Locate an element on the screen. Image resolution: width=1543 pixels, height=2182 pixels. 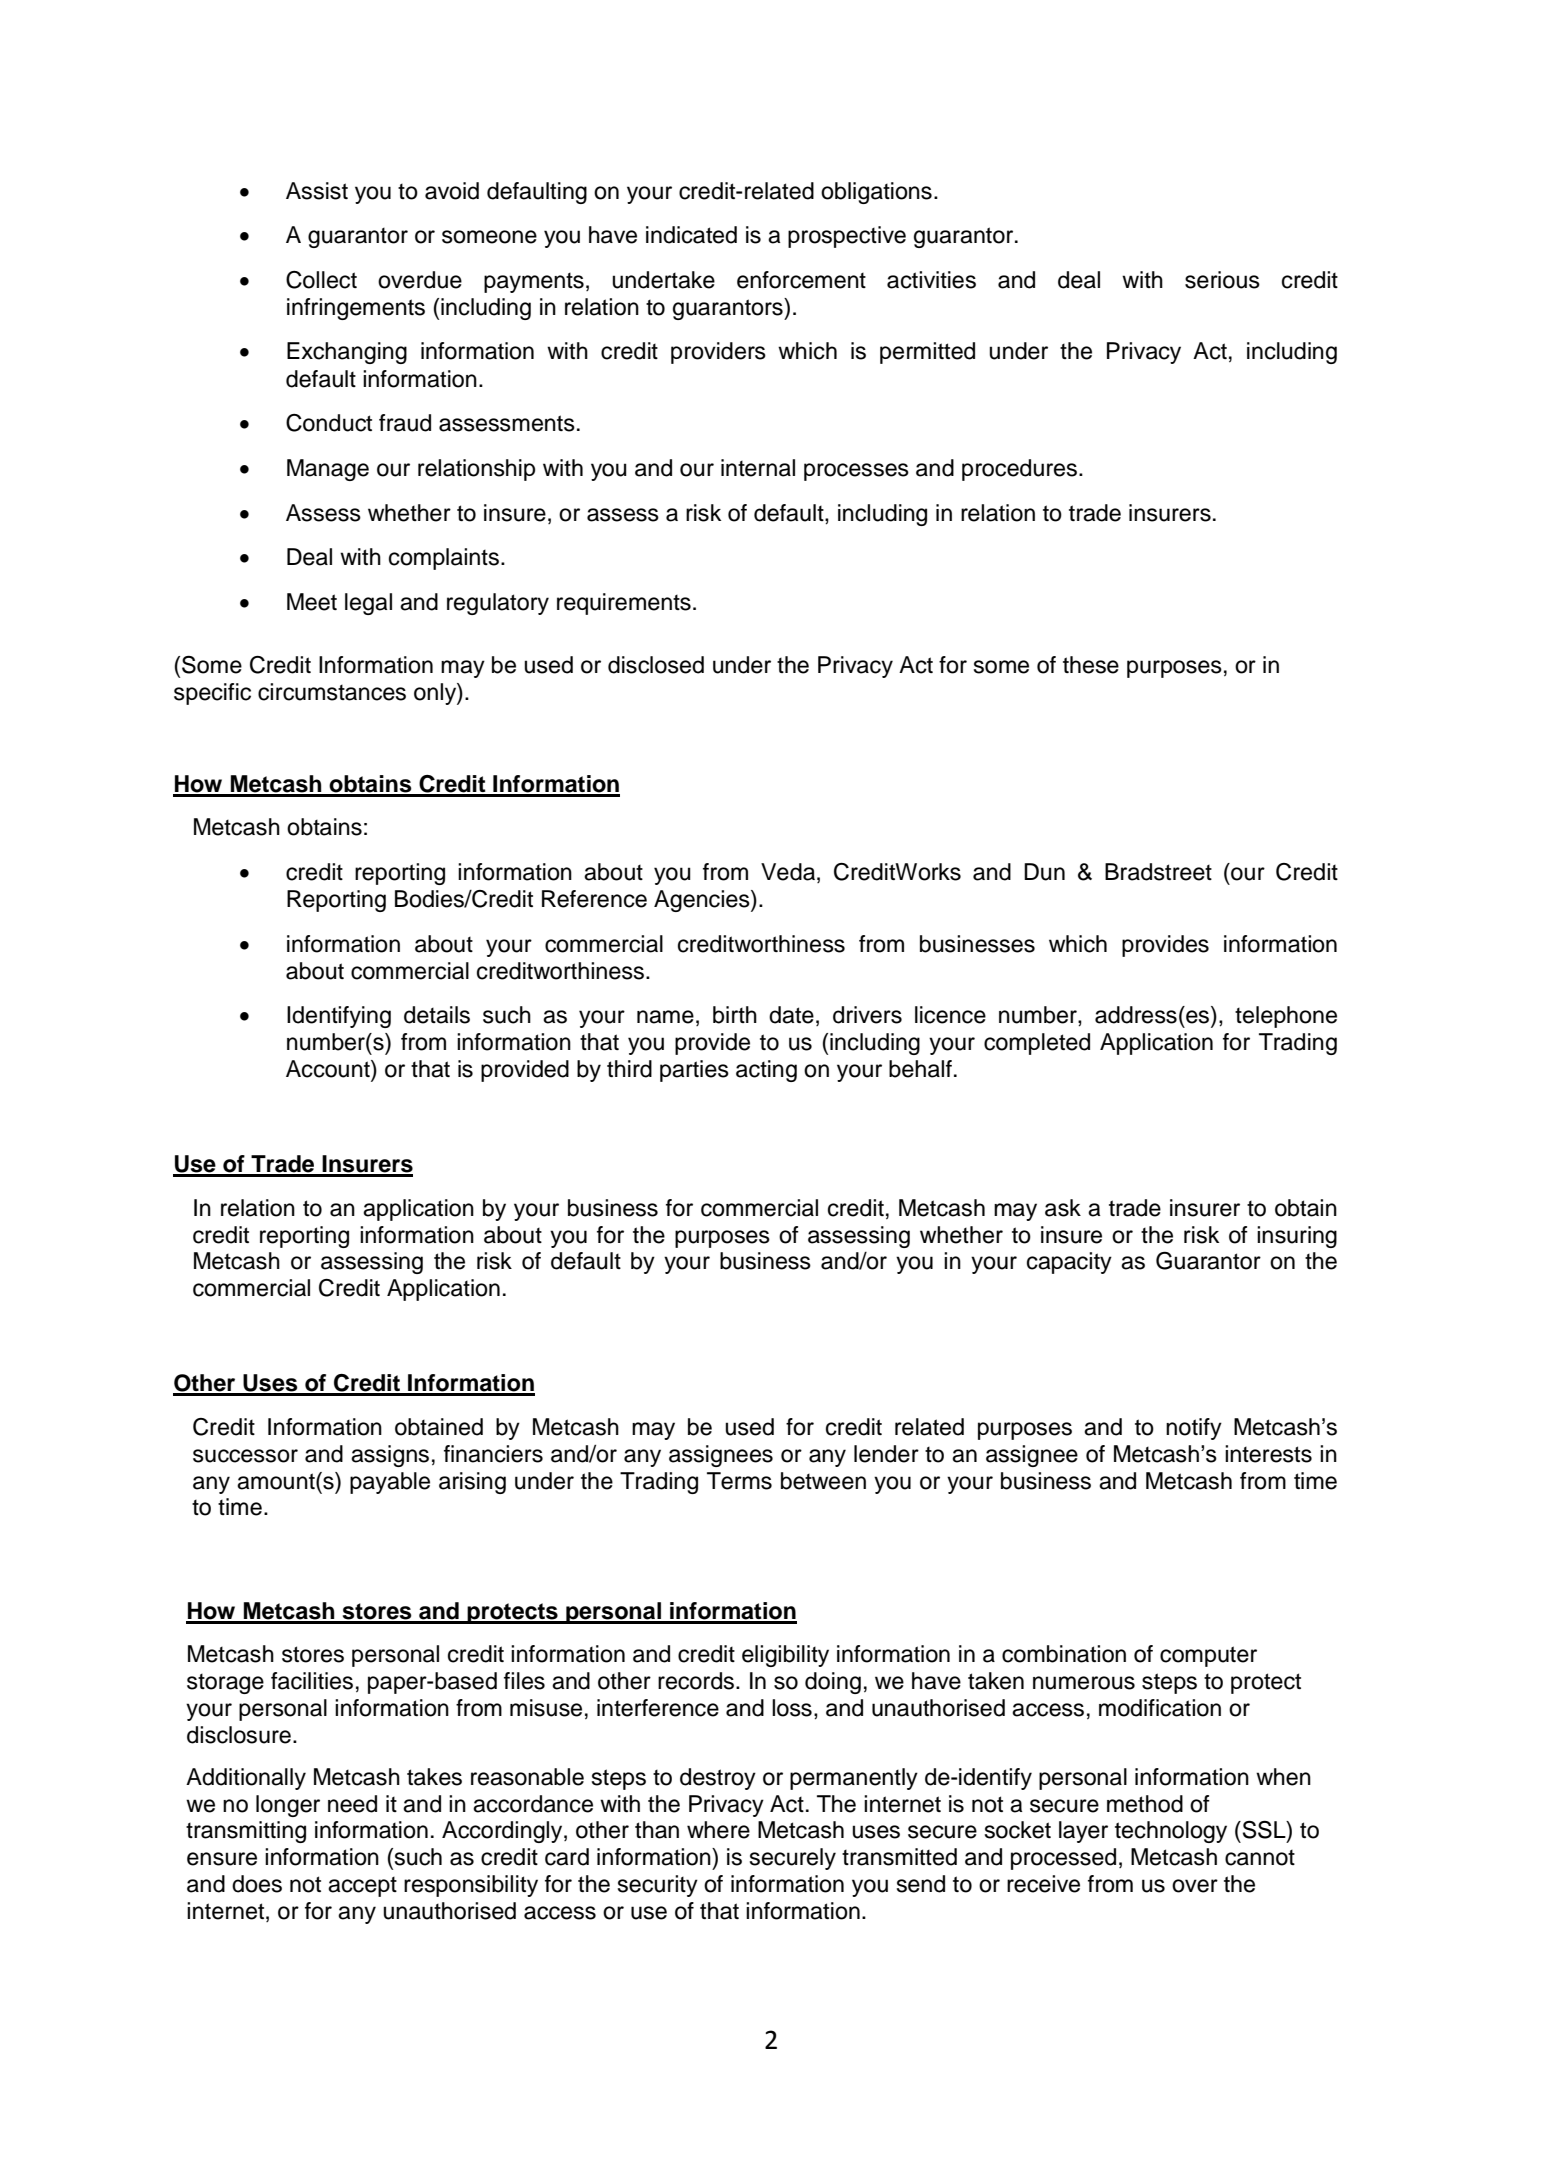
acting is located at coordinates (766, 1071).
